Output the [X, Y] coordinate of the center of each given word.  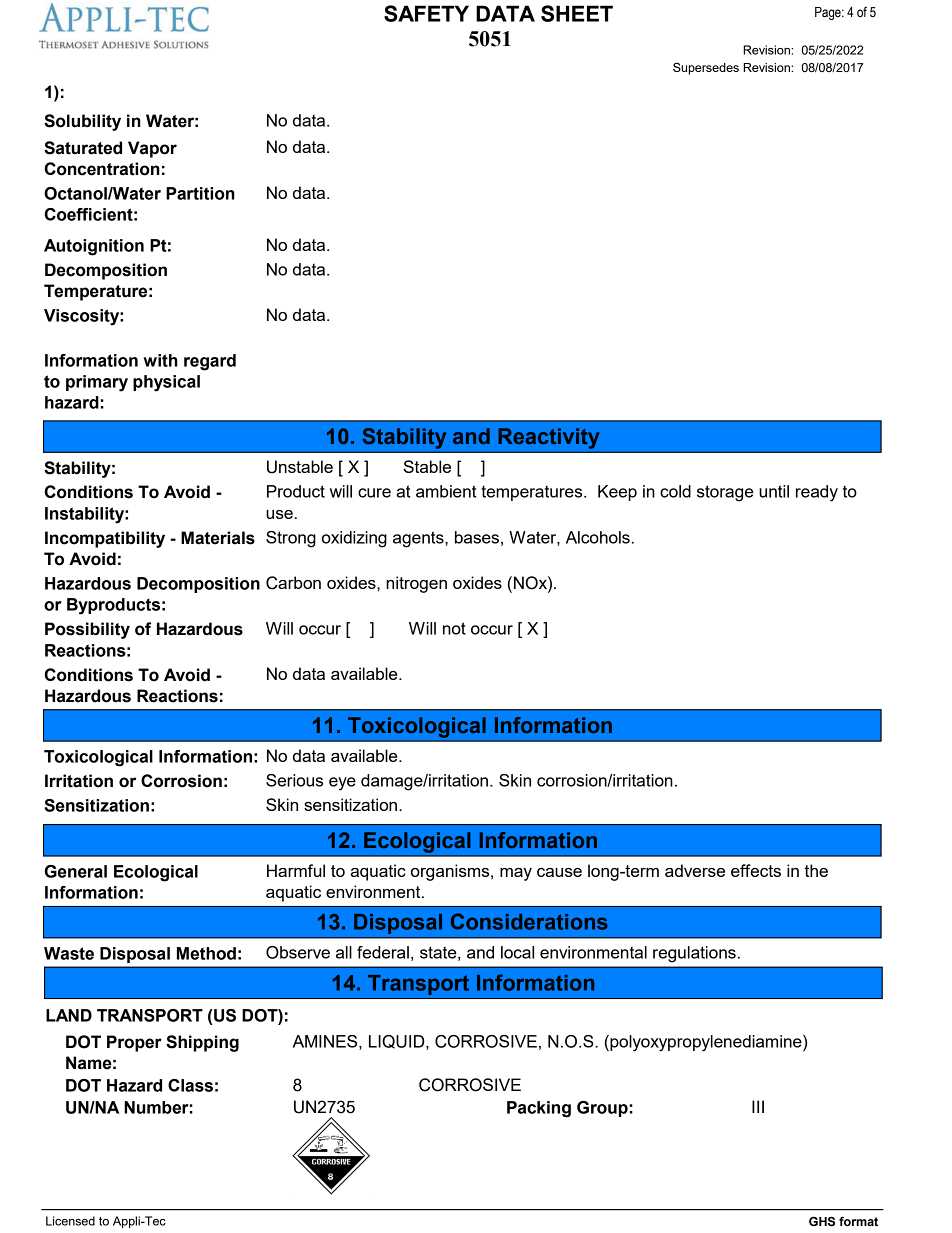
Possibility [87, 630]
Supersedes [706, 69]
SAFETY [426, 13]
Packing [539, 1109]
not [454, 628]
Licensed [70, 1221]
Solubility [82, 122]
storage [725, 493]
